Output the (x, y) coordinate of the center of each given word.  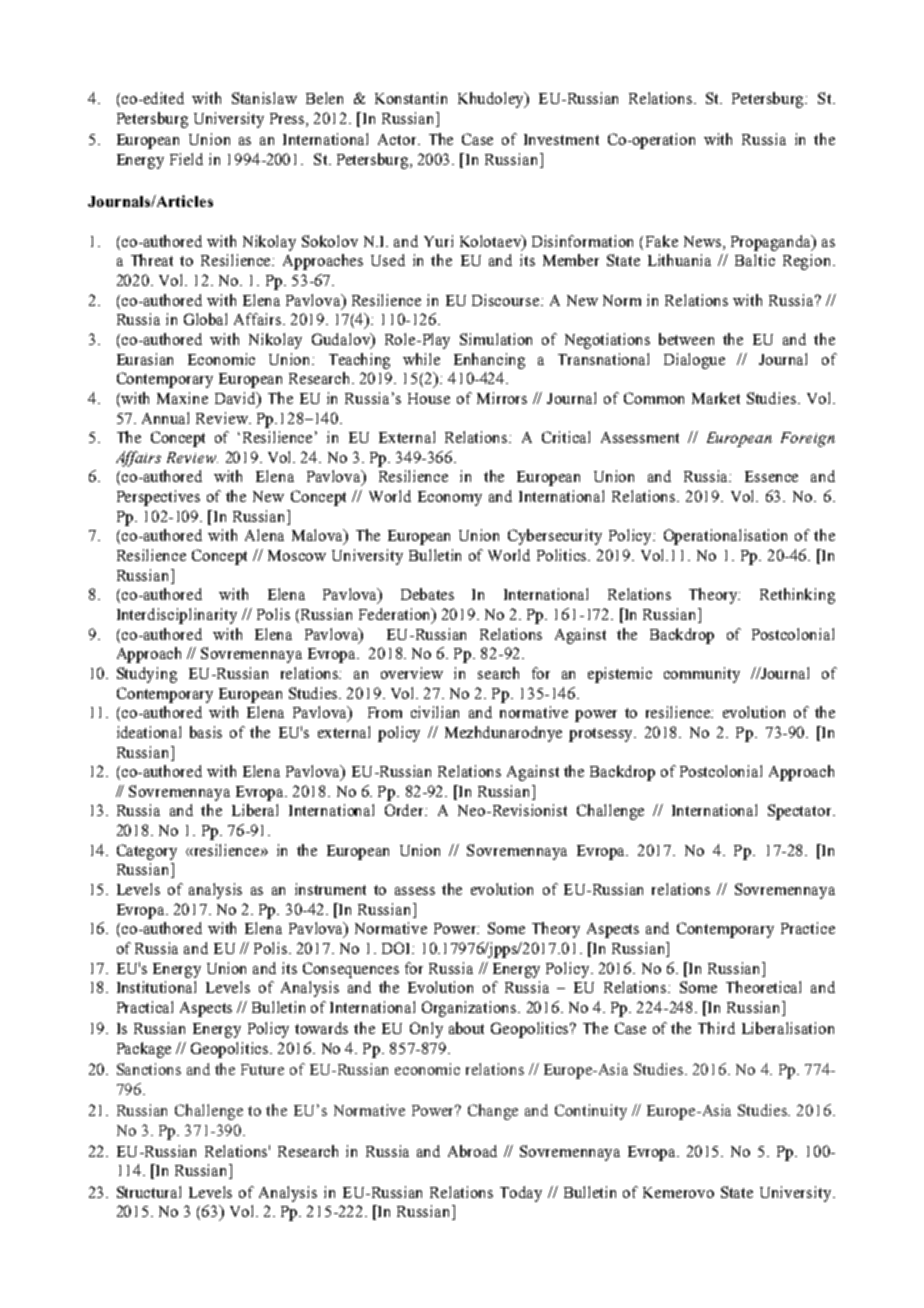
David (237, 399)
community (702, 675)
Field (186, 159)
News (704, 241)
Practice (808, 928)
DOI (398, 948)
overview (412, 673)
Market (716, 398)
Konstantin (411, 98)
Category (147, 852)
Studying (147, 675)
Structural (149, 1192)
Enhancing (489, 361)
